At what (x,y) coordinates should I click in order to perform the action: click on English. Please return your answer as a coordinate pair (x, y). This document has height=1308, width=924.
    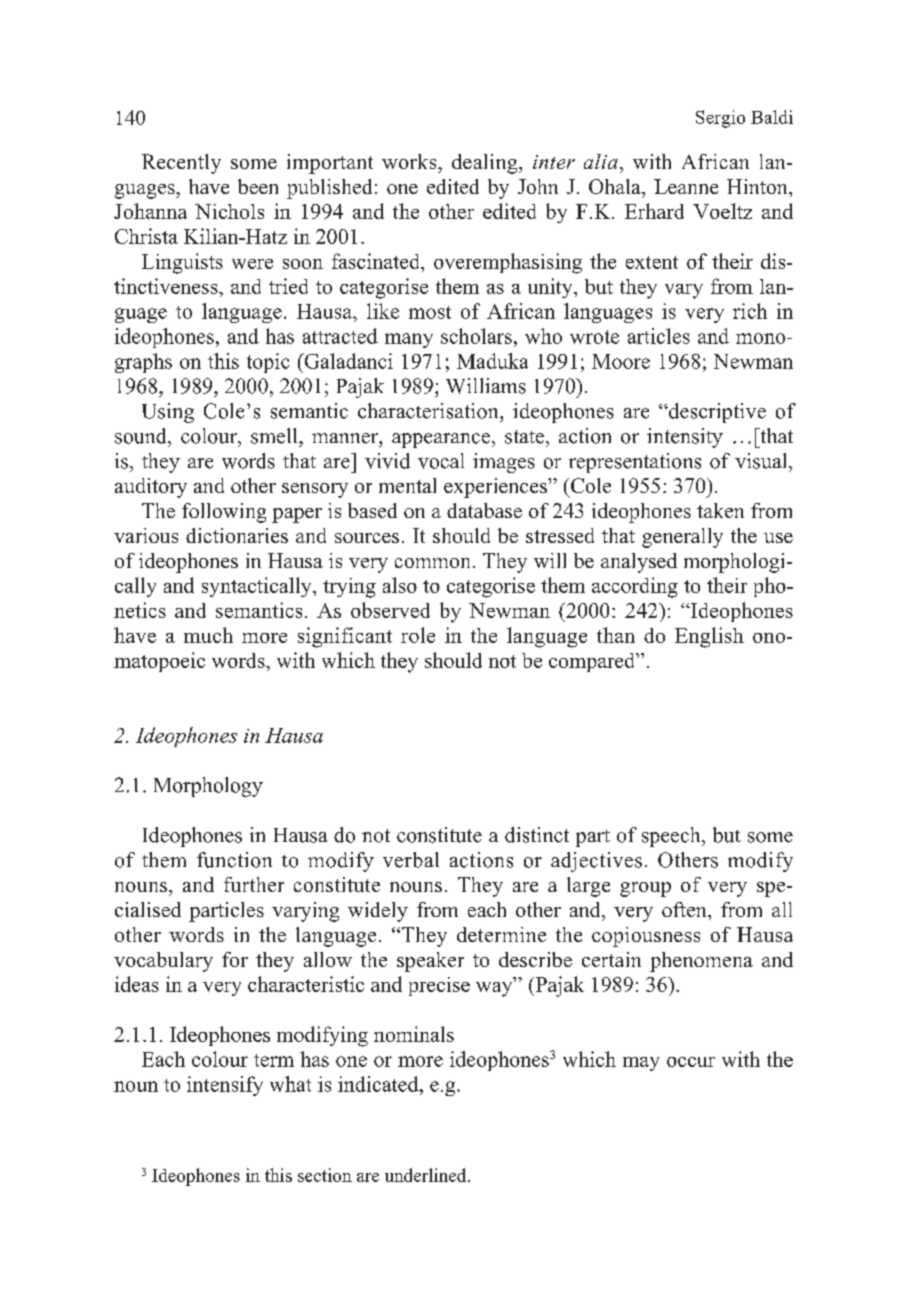
    Looking at the image, I should click on (709, 637).
